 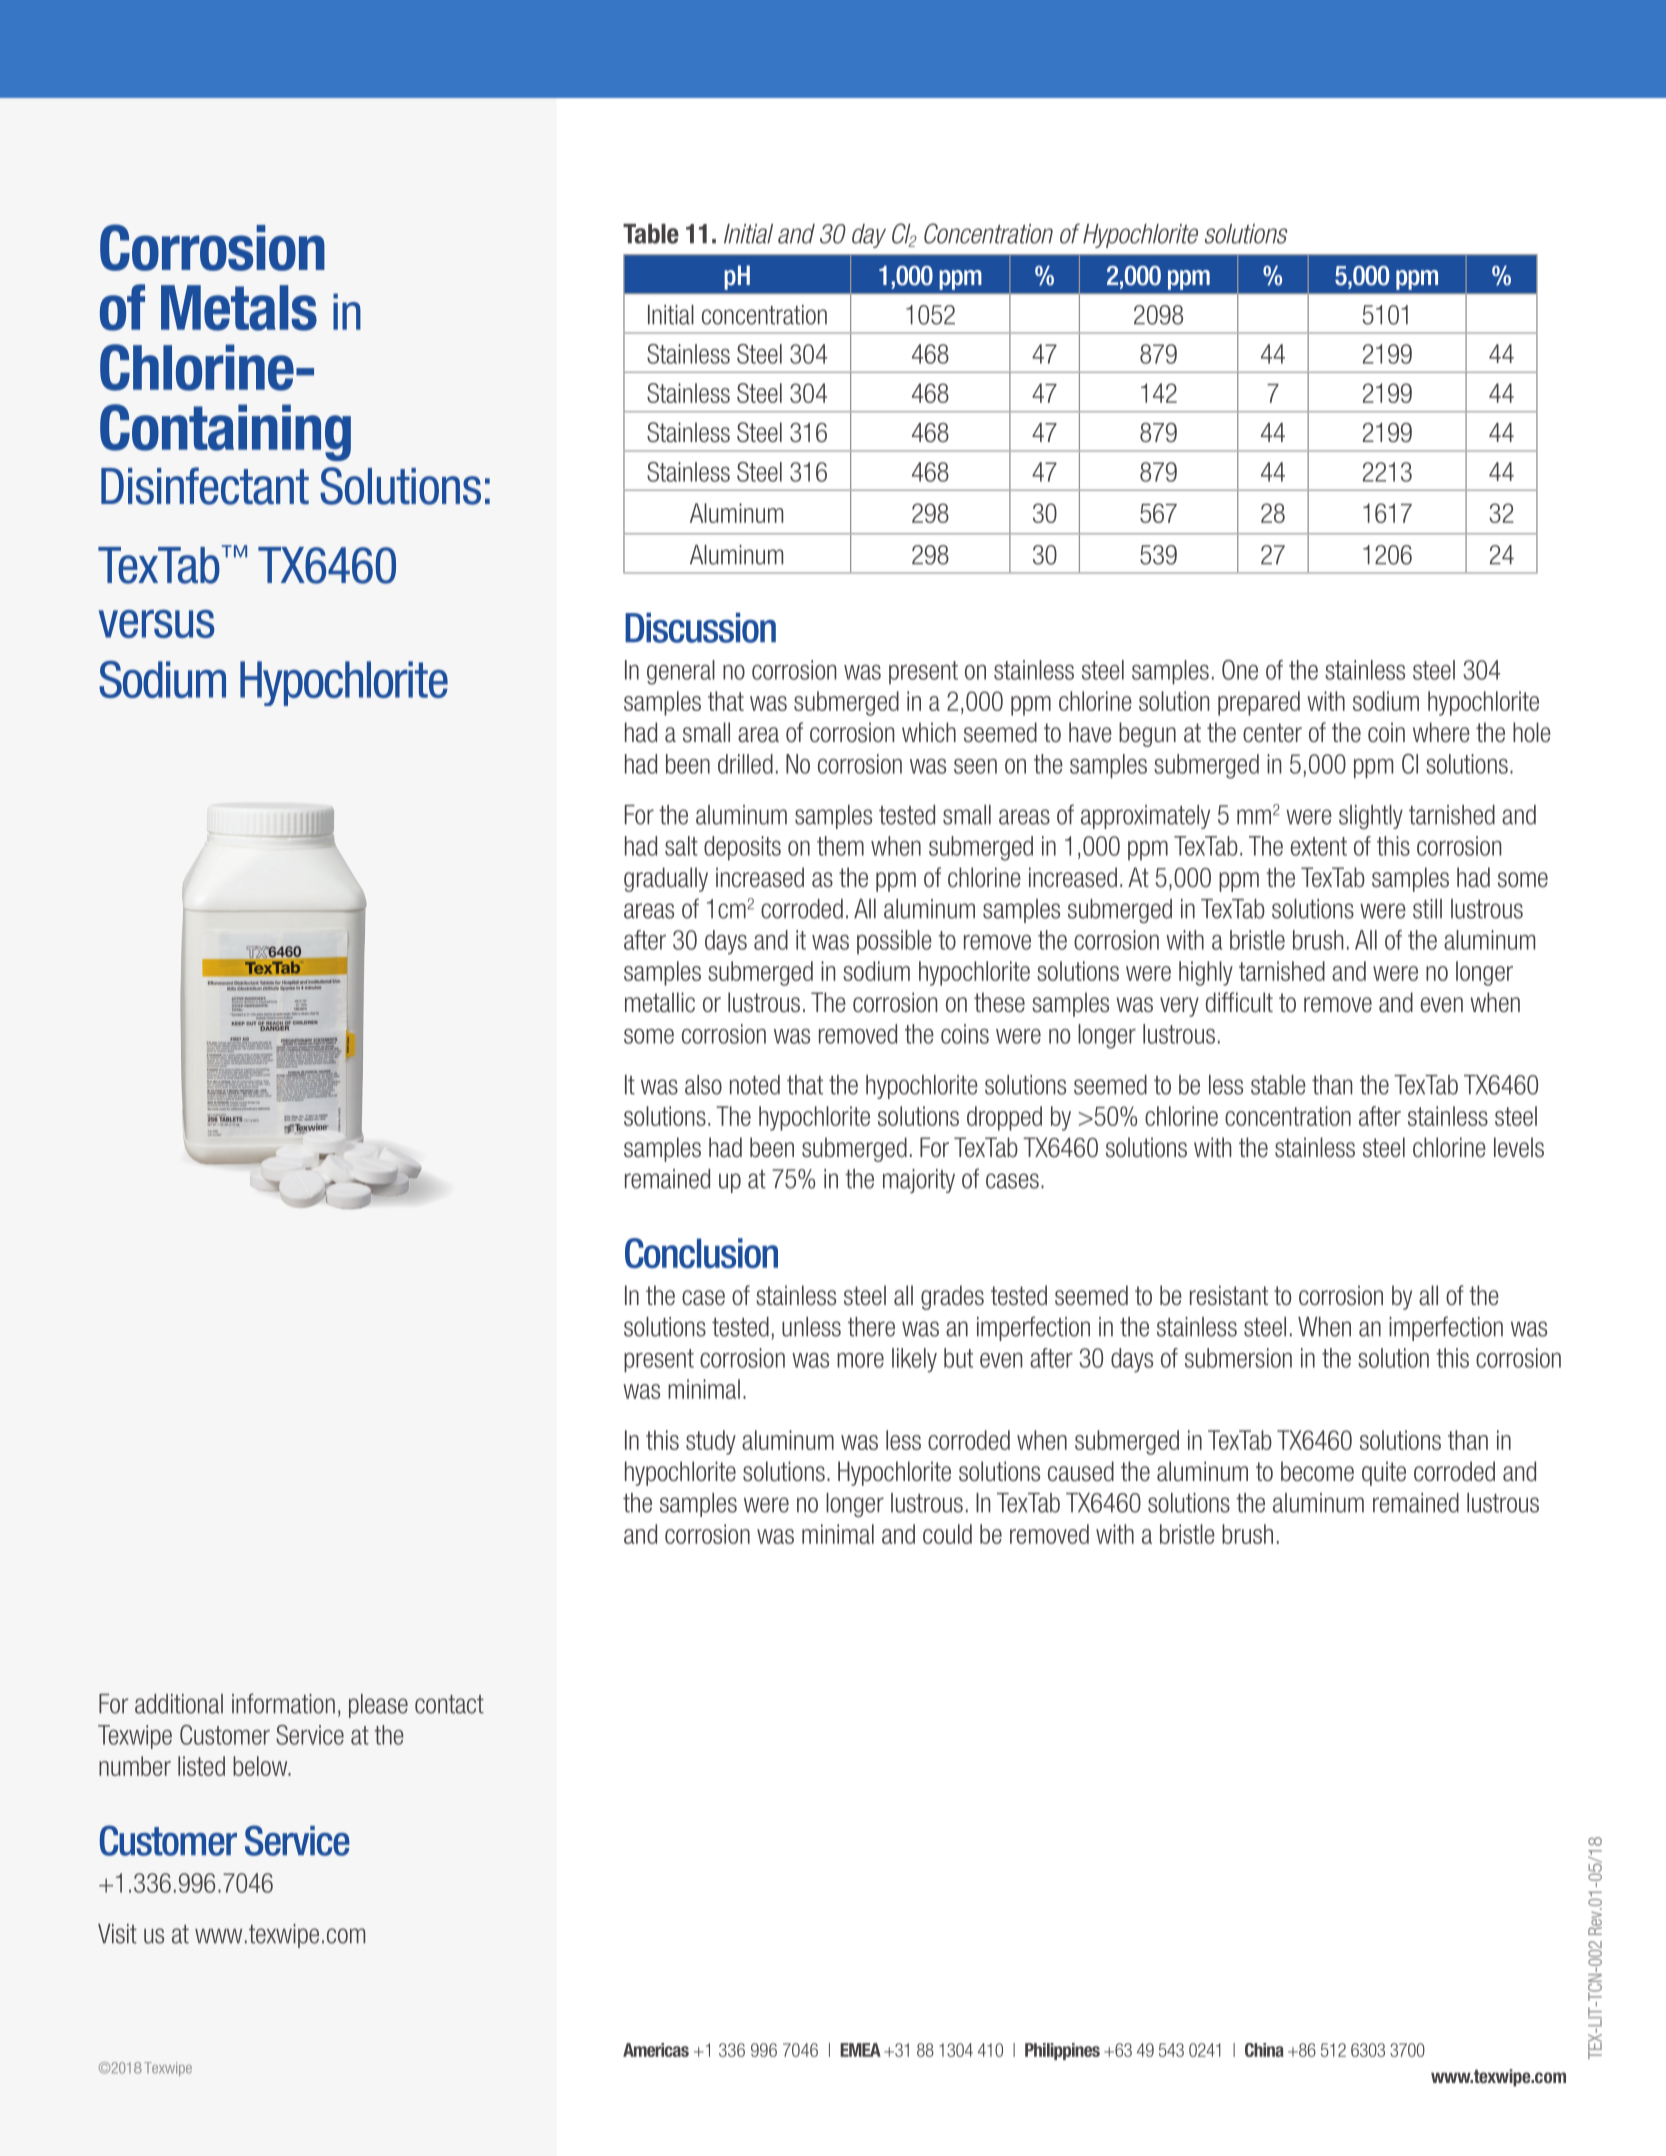 I want to click on information, so click(x=283, y=1703).
